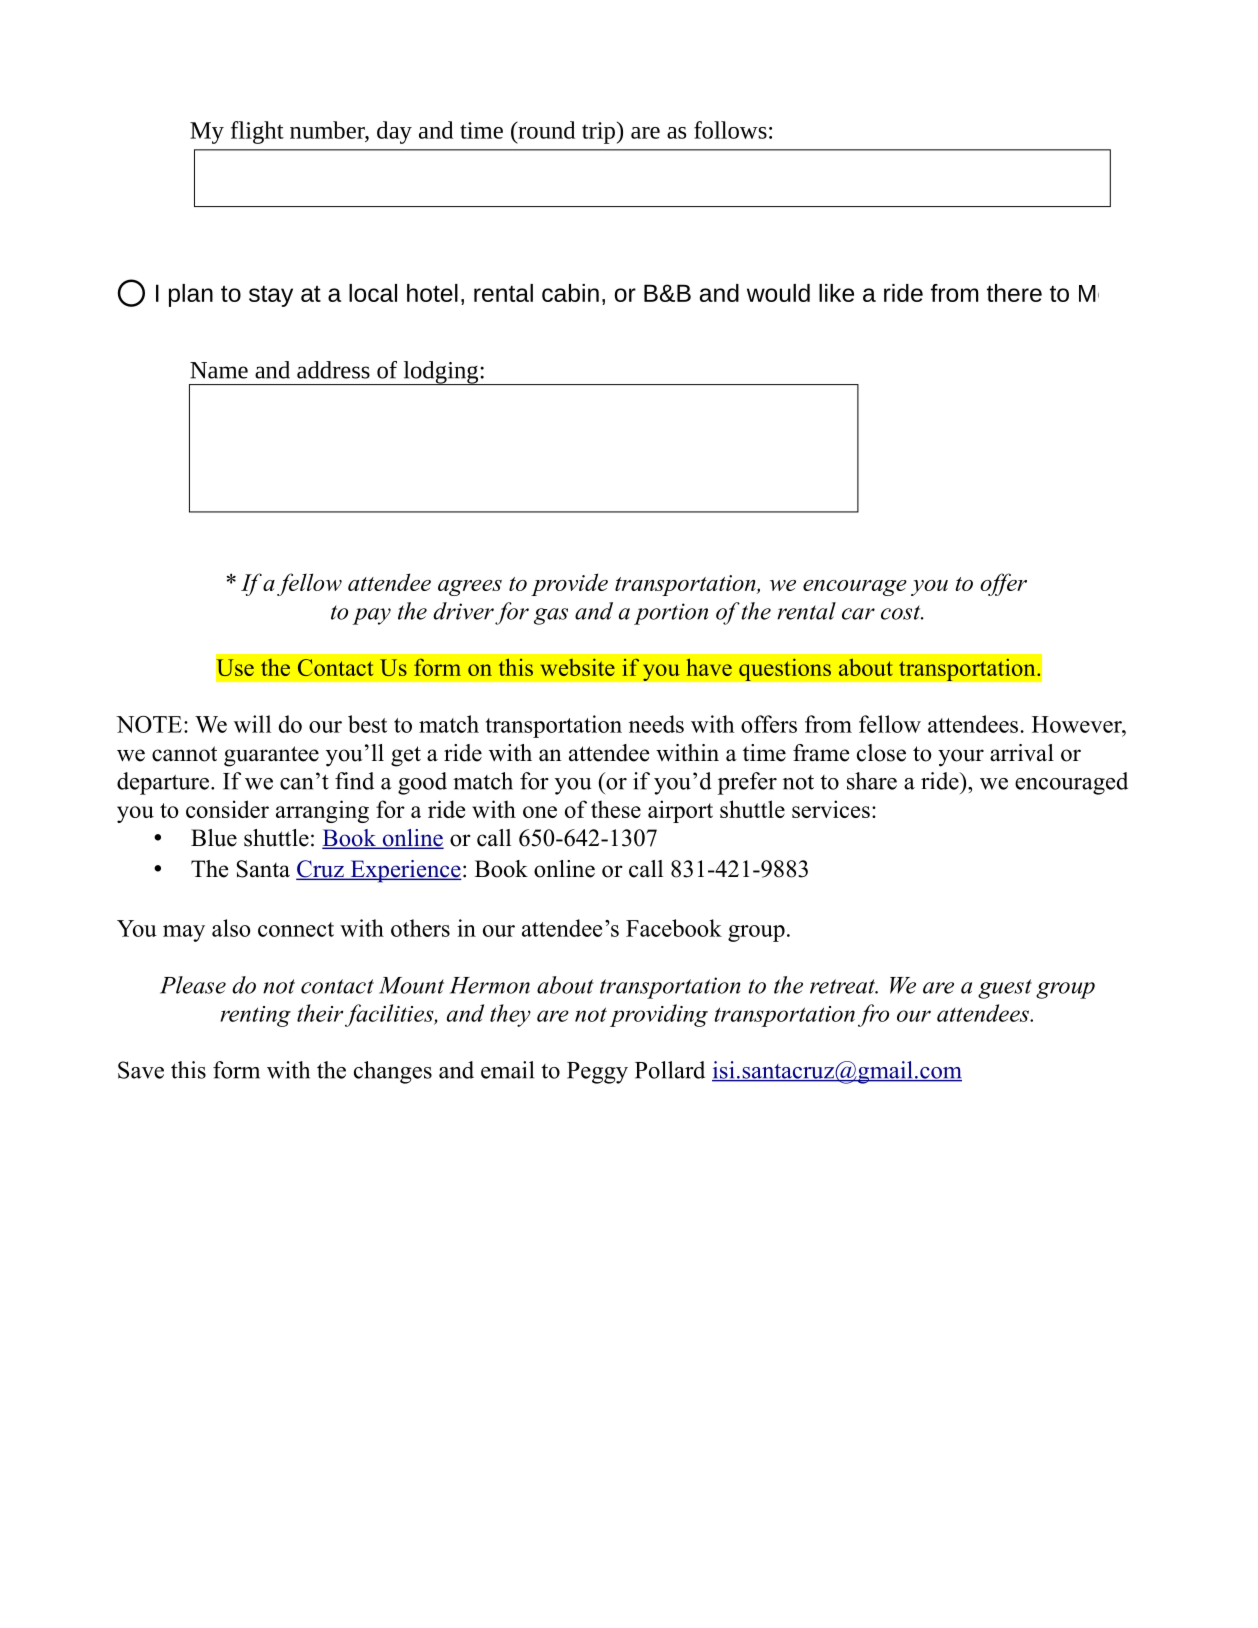 The image size is (1258, 1628). Describe the element at coordinates (858, 614) in the screenshot. I see `car` at that location.
